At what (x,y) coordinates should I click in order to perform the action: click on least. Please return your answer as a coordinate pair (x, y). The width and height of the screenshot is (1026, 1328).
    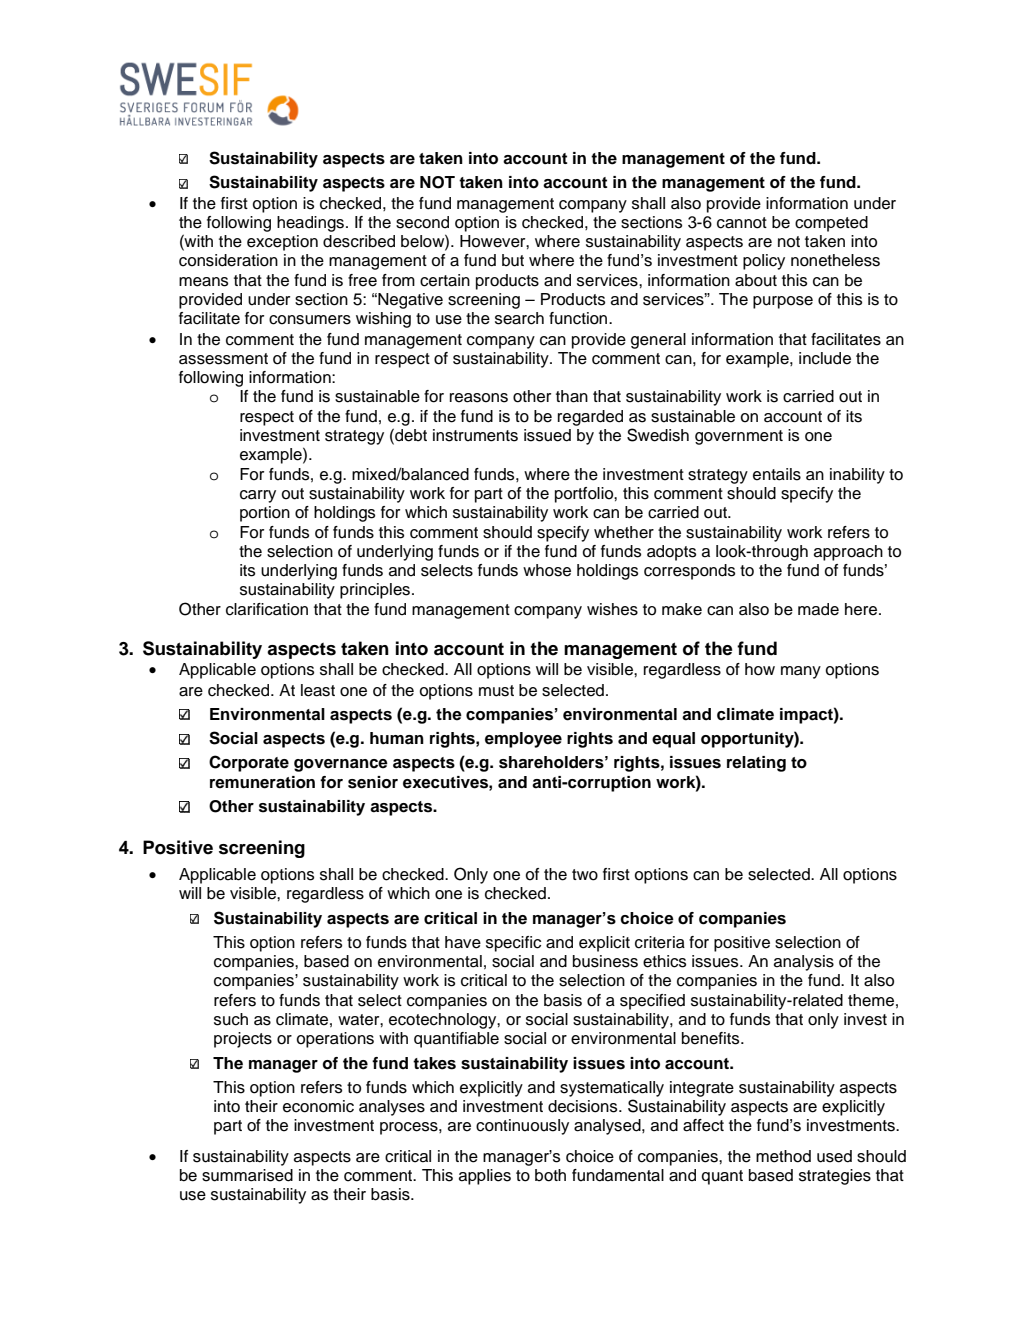
    Looking at the image, I should click on (318, 690).
